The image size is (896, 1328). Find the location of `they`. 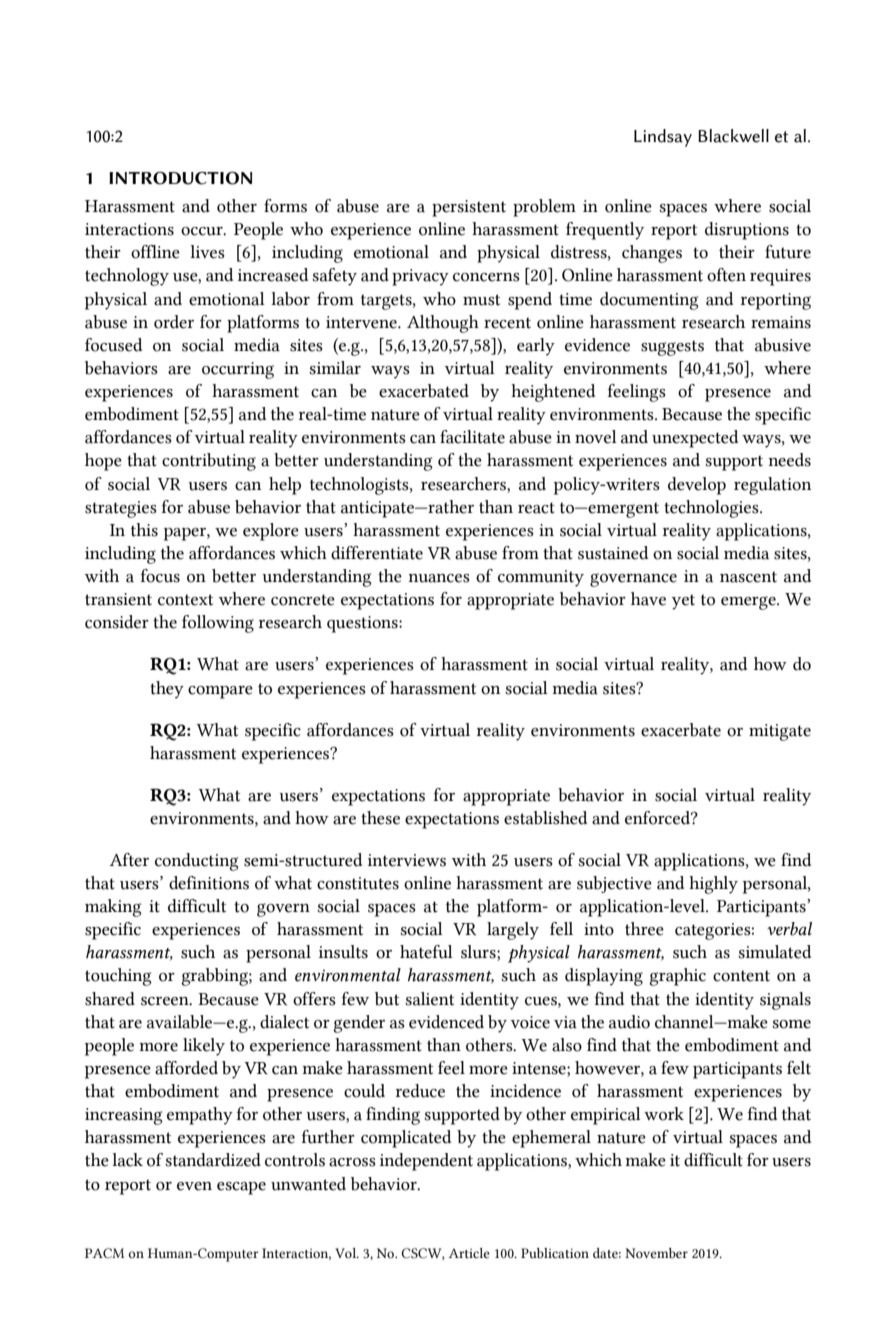

they is located at coordinates (167, 690).
